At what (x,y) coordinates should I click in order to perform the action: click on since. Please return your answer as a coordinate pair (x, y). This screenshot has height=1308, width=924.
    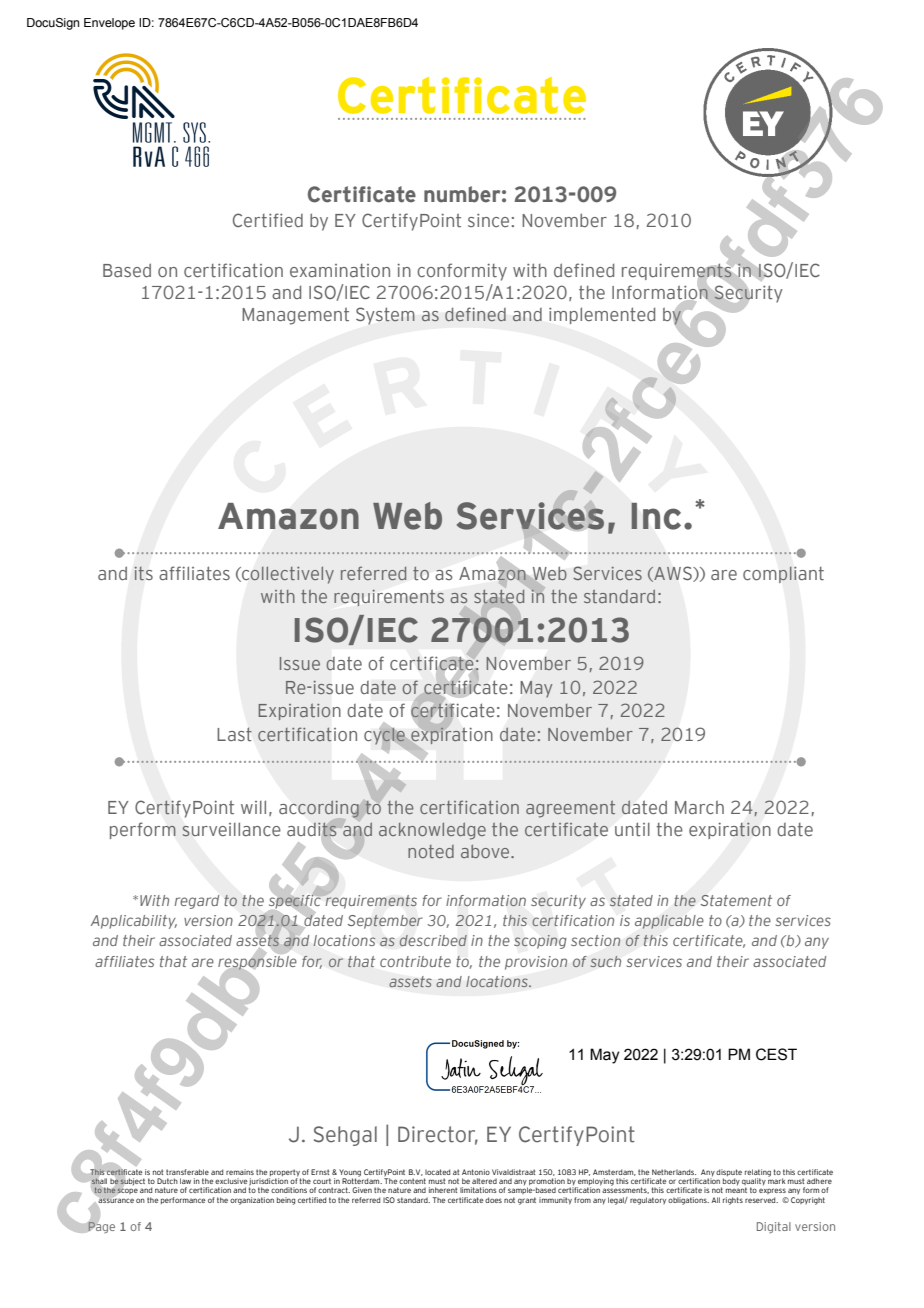
    Looking at the image, I should click on (488, 220).
